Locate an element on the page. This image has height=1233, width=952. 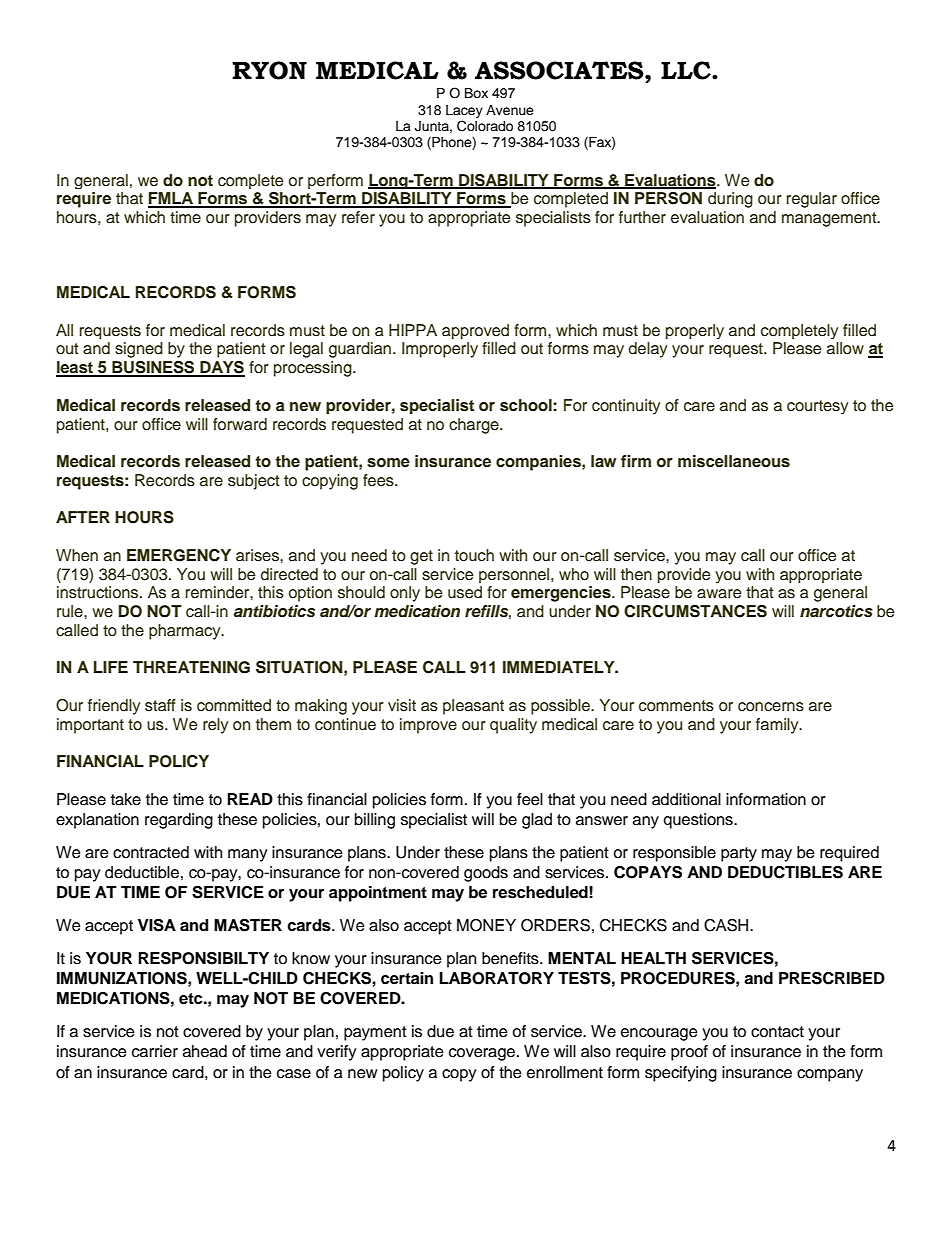
aware is located at coordinates (719, 594).
